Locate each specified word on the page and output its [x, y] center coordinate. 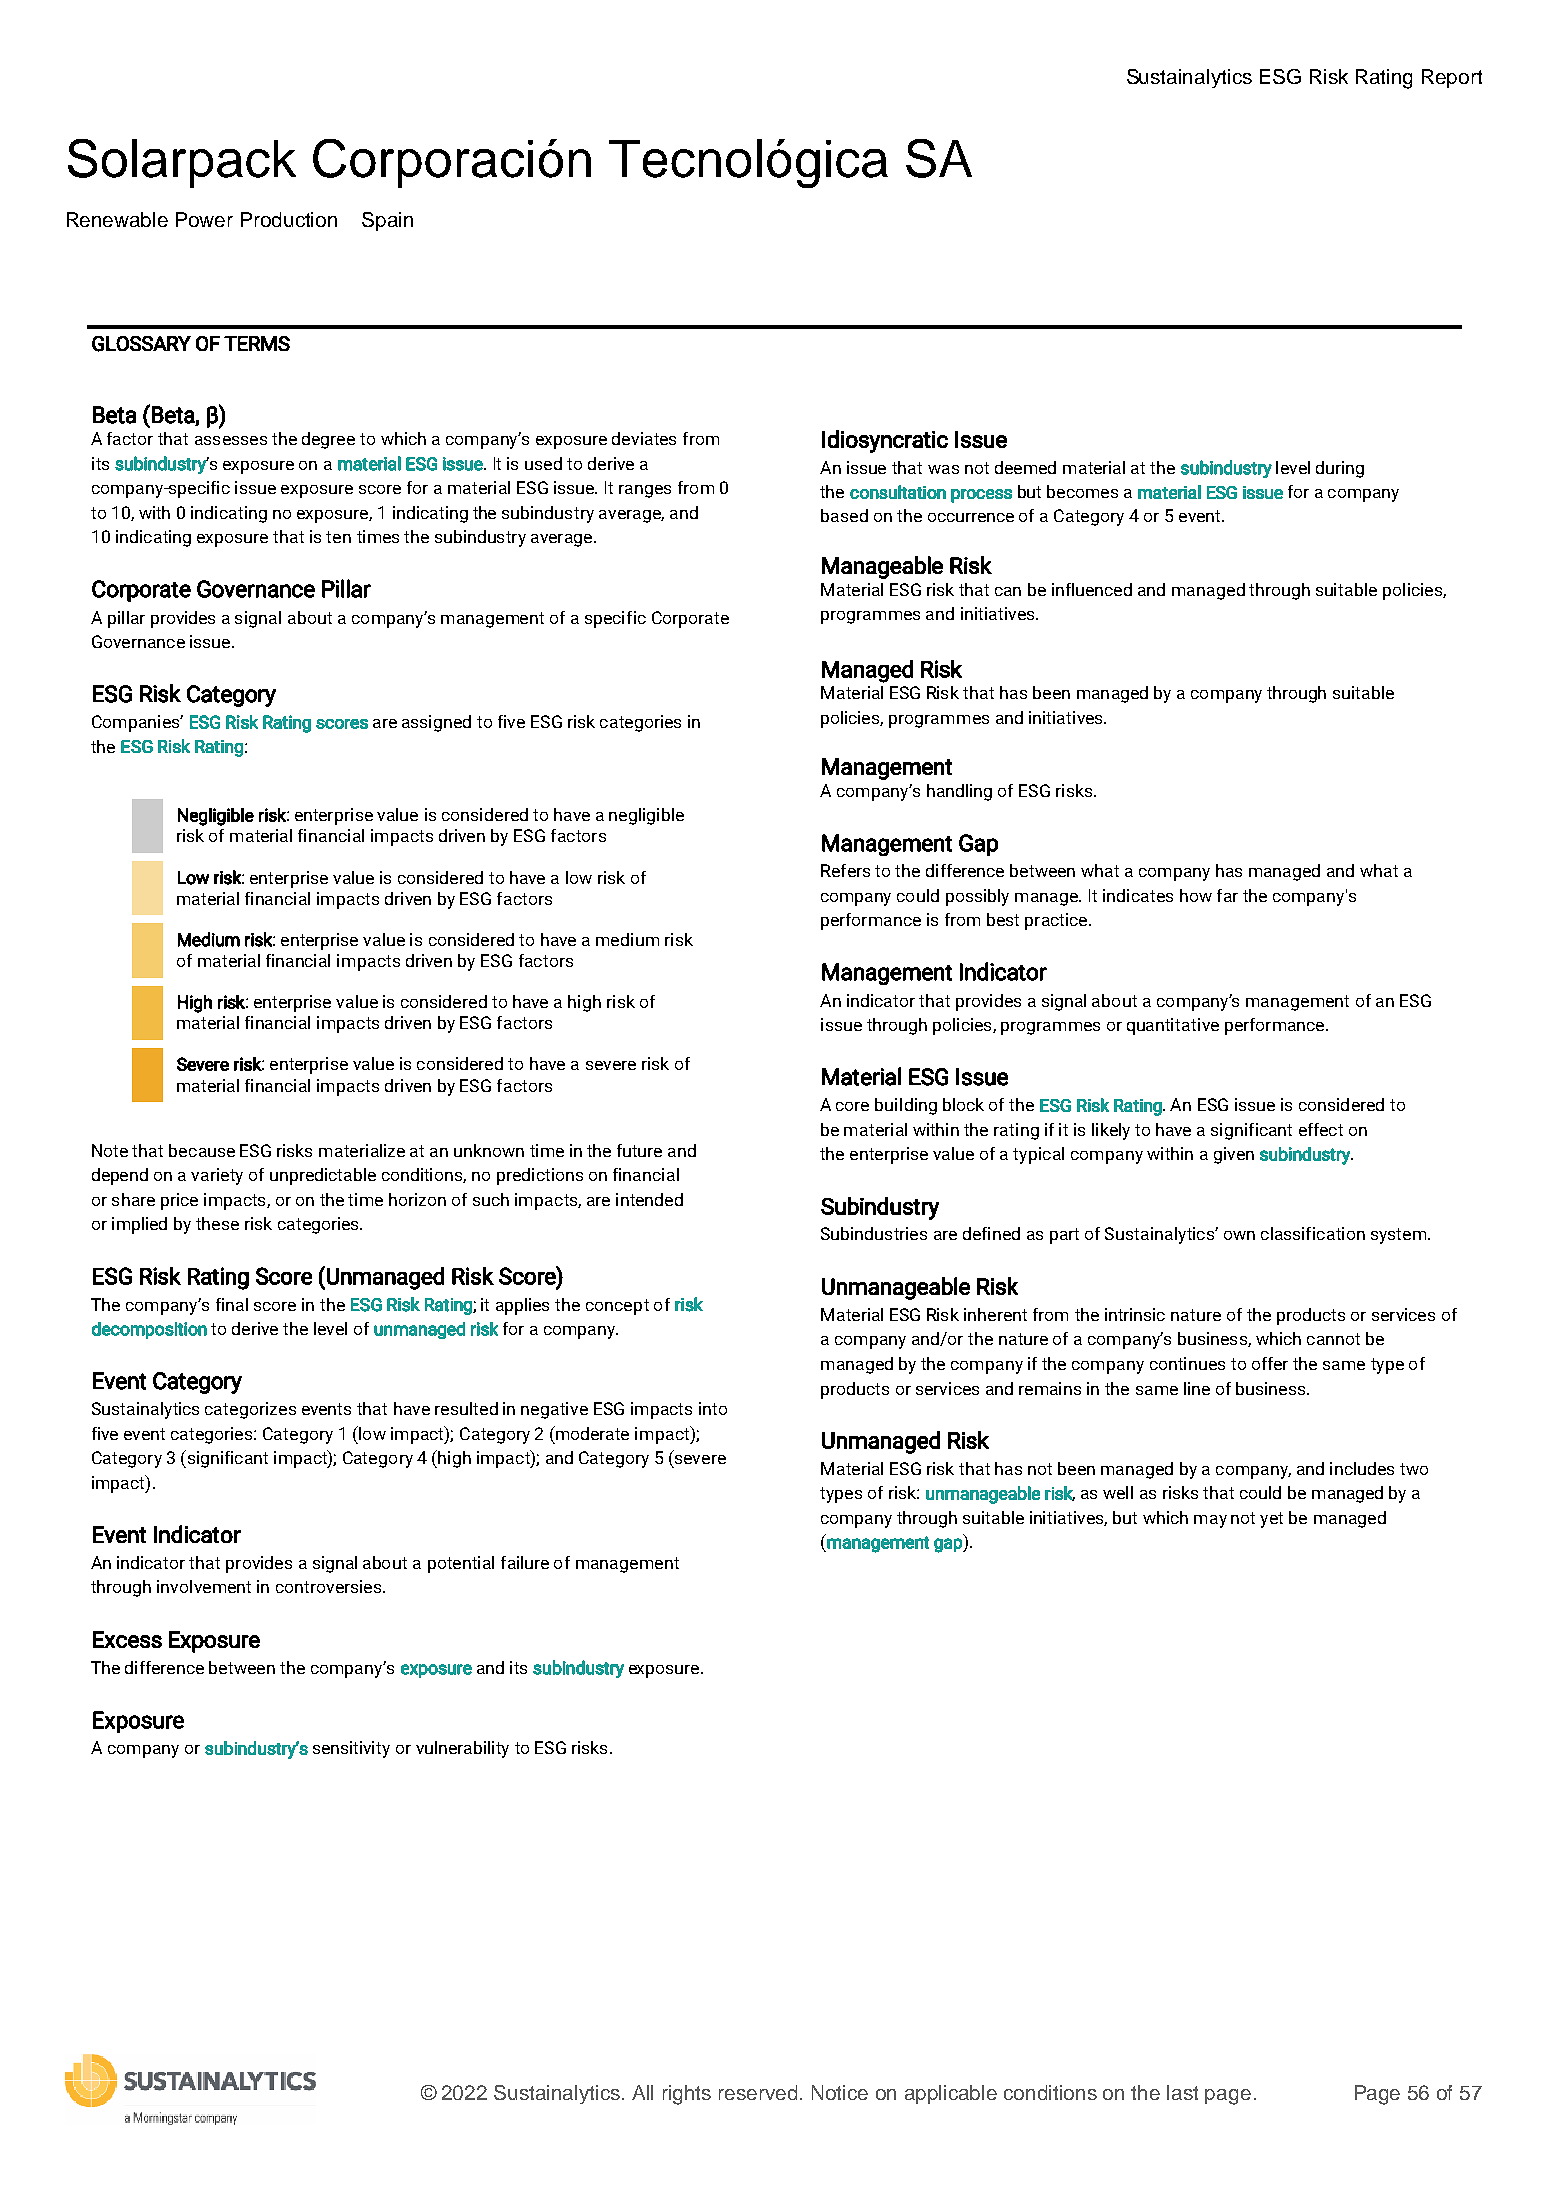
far [1227, 895]
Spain [387, 221]
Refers [845, 870]
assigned [436, 723]
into [713, 1408]
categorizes [250, 1410]
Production [289, 219]
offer [1270, 1363]
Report [1452, 78]
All [642, 2092]
